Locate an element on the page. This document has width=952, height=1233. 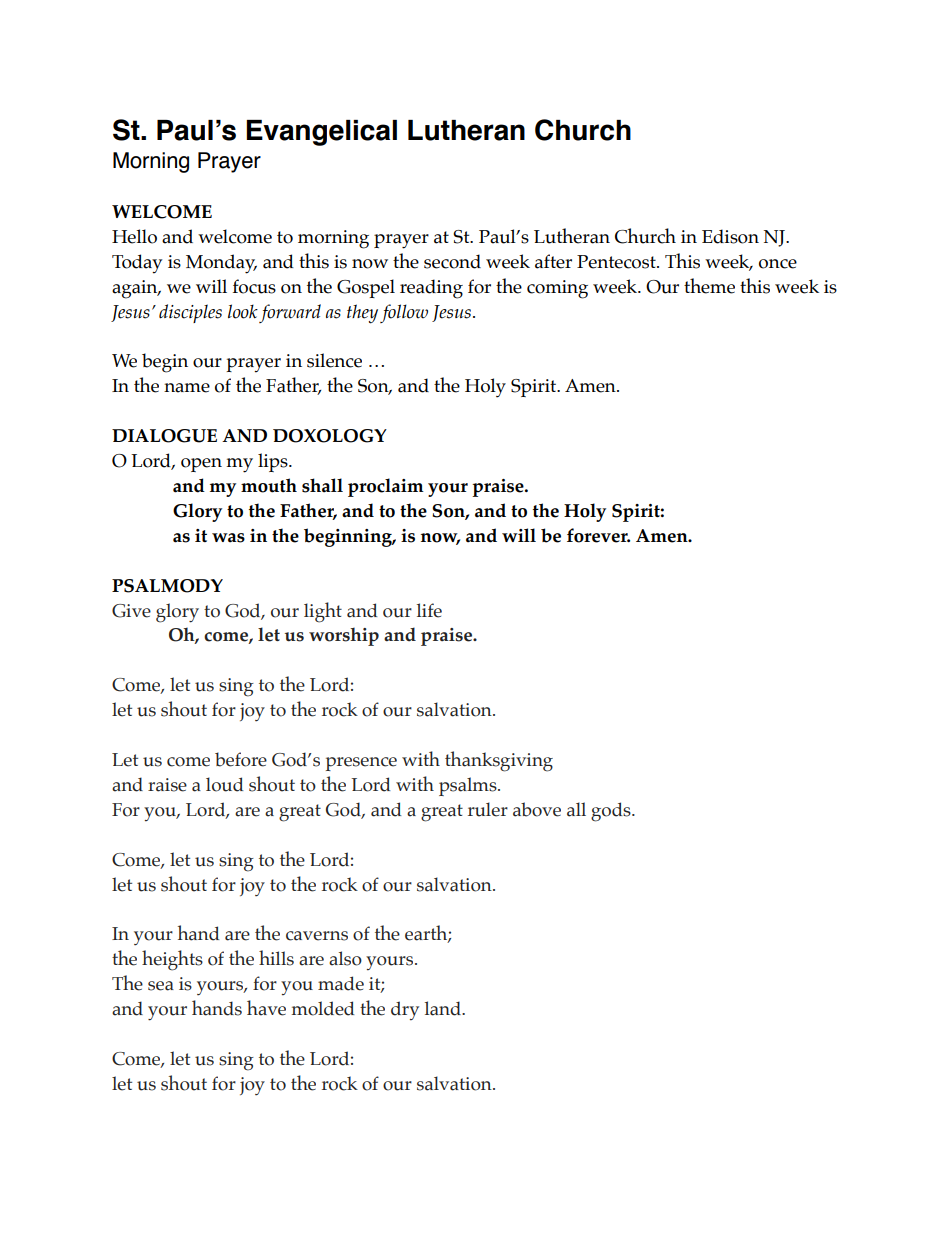
sea is located at coordinates (161, 986).
